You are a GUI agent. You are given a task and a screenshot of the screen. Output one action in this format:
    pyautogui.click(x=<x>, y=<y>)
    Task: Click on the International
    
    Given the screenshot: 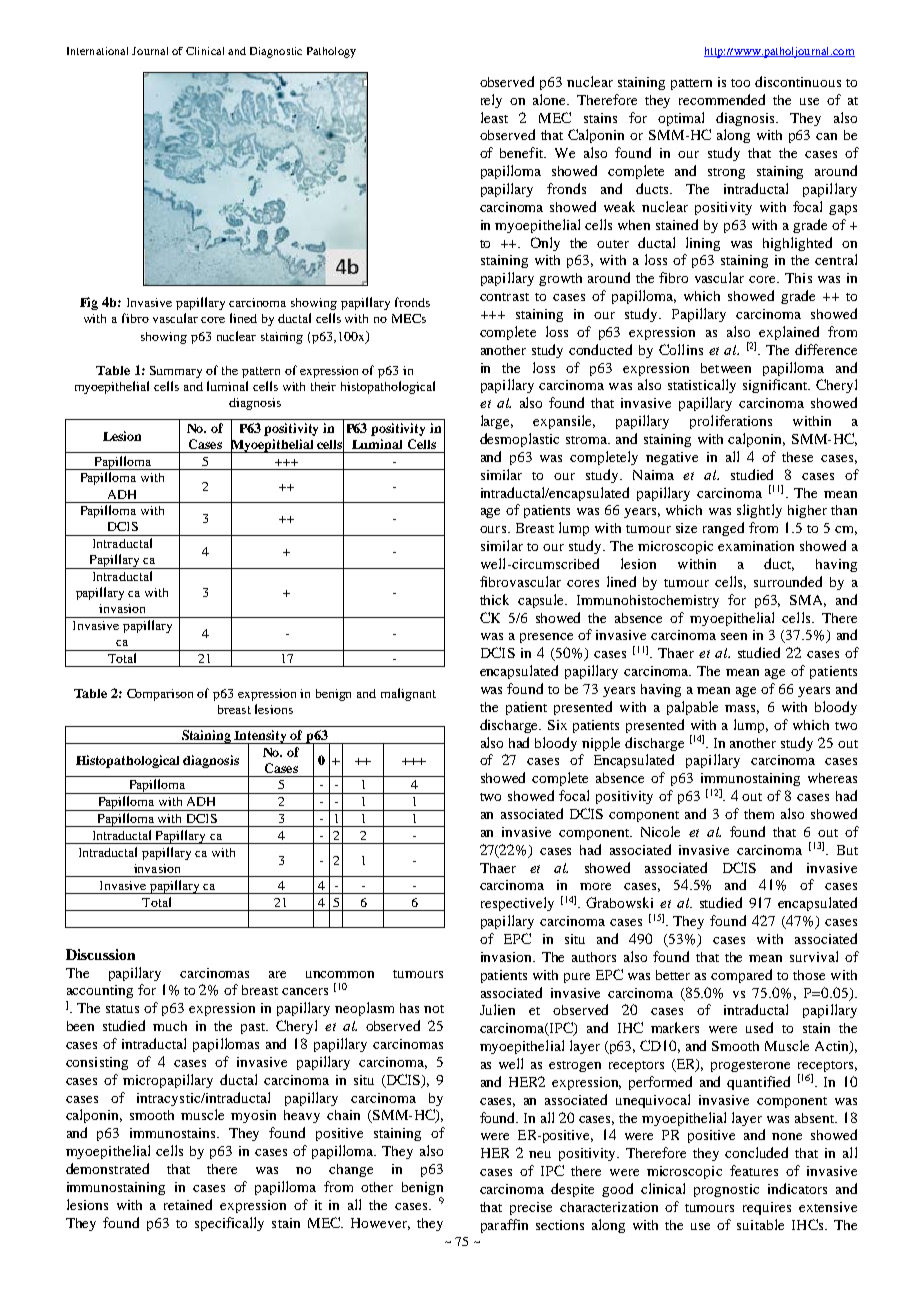 What is the action you would take?
    pyautogui.click(x=97, y=51)
